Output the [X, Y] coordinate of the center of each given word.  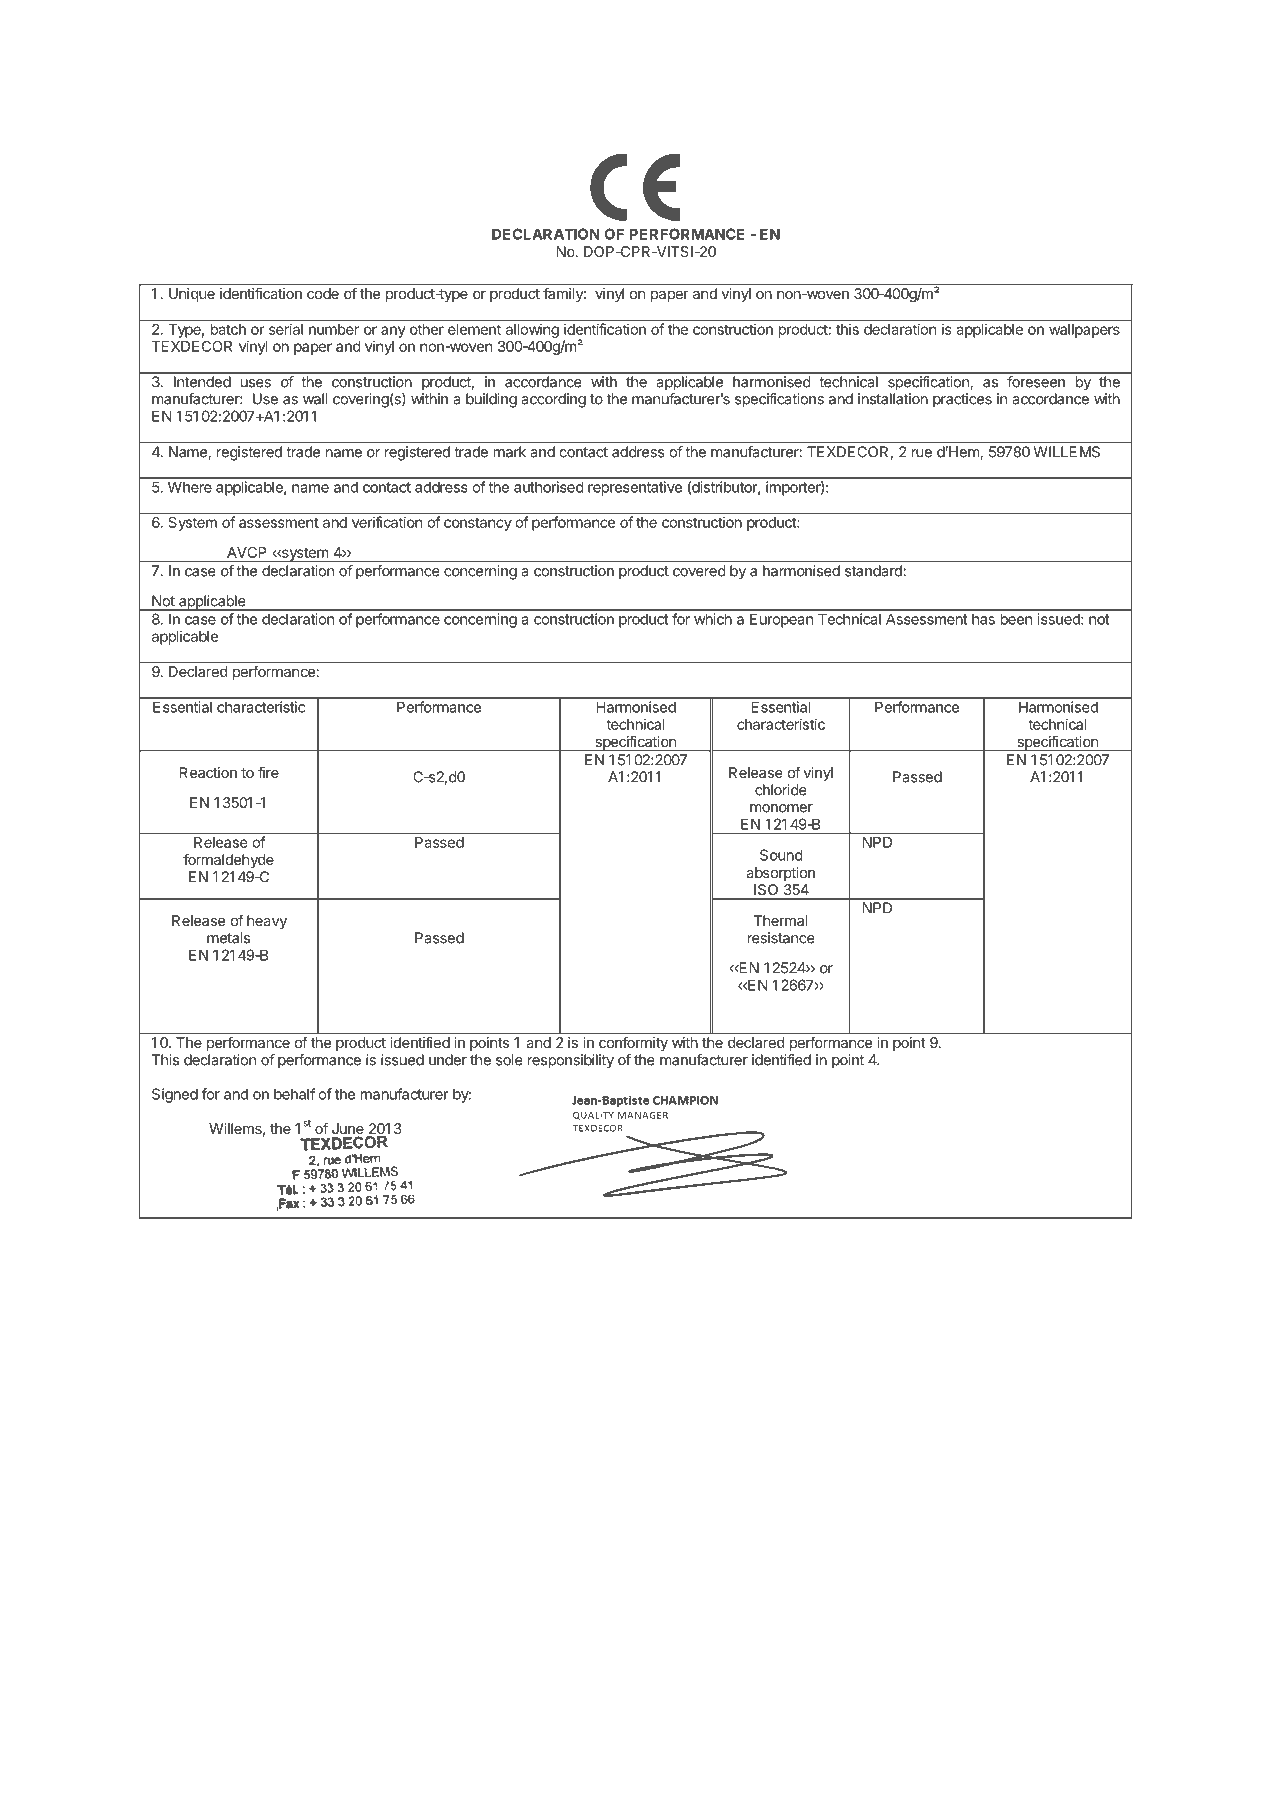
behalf [294, 1094]
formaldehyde [228, 860]
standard [873, 571]
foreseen [1036, 382]
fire [268, 772]
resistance [781, 938]
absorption [780, 874]
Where [190, 487]
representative [635, 488]
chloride [781, 790]
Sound [781, 855]
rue [922, 453]
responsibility [571, 1061]
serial [286, 329]
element [474, 329]
